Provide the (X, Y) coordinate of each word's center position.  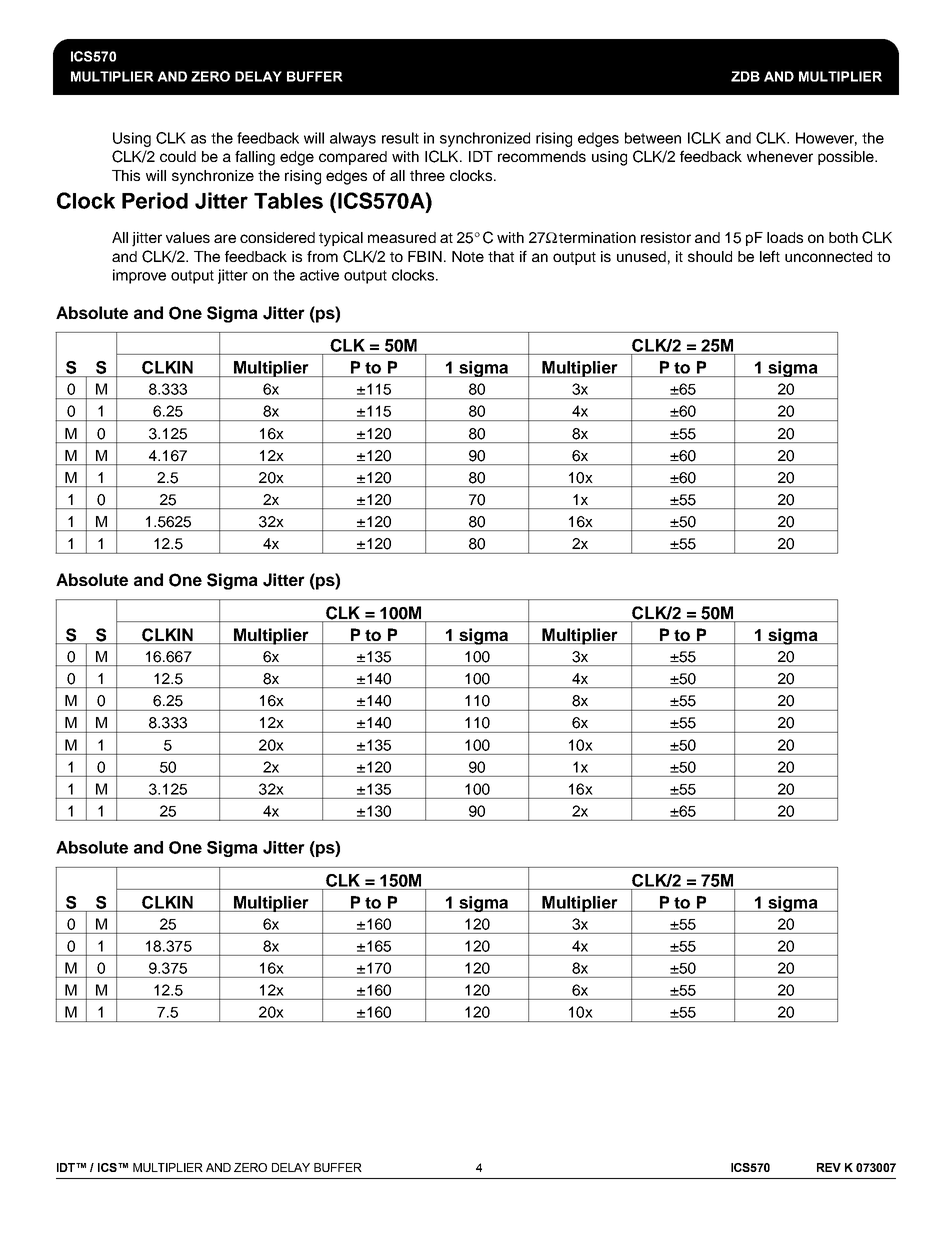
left (770, 256)
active (319, 275)
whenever (780, 156)
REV (829, 1167)
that (501, 256)
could (178, 156)
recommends (542, 156)
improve (139, 276)
